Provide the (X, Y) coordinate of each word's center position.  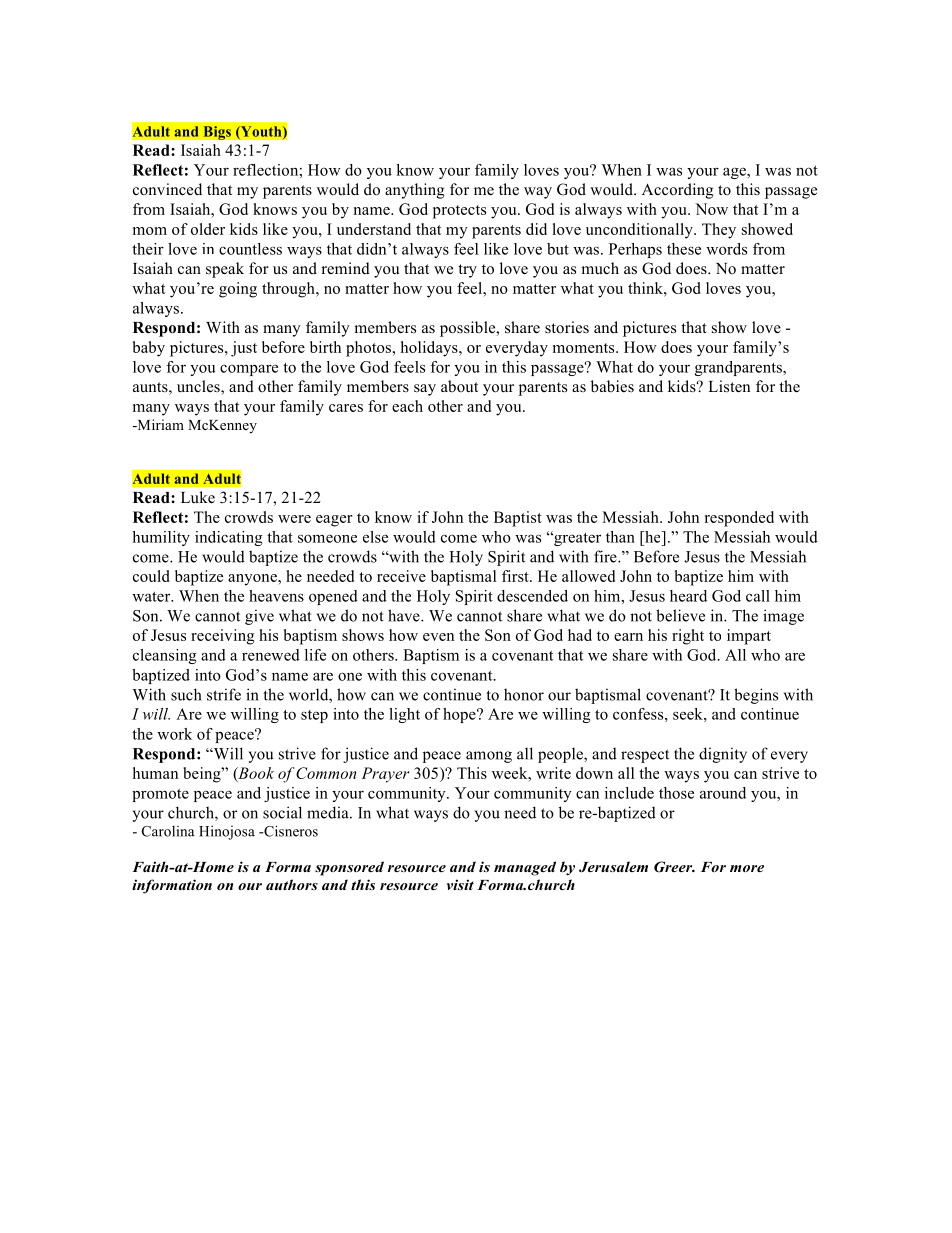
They (719, 231)
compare (249, 370)
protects (459, 212)
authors (292, 884)
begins (756, 696)
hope (460, 715)
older (208, 229)
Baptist (518, 519)
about (459, 386)
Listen (729, 386)
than (620, 537)
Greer (674, 867)
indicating (229, 538)
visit (460, 884)
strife (224, 694)
